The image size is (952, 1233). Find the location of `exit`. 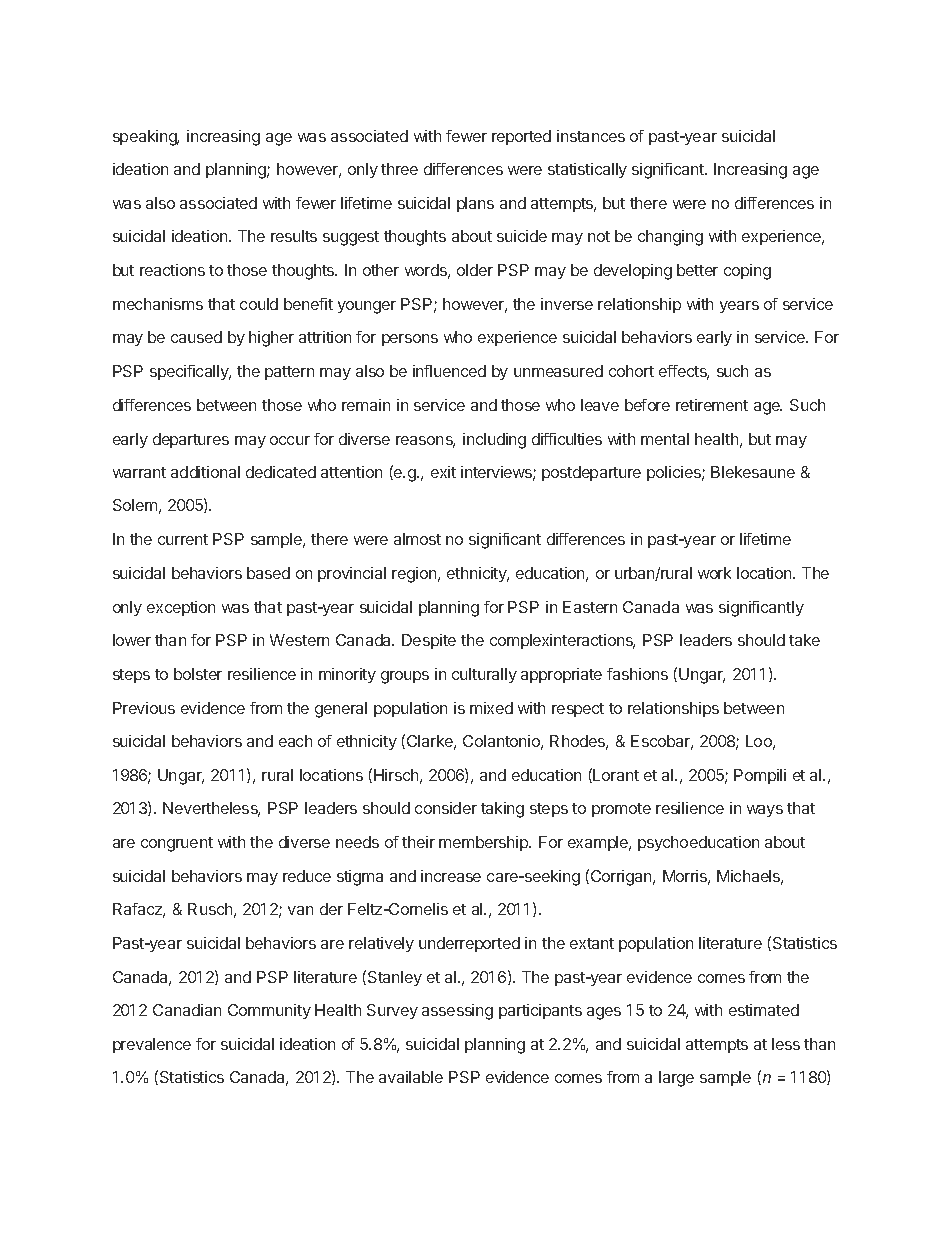

exit is located at coordinates (443, 472).
